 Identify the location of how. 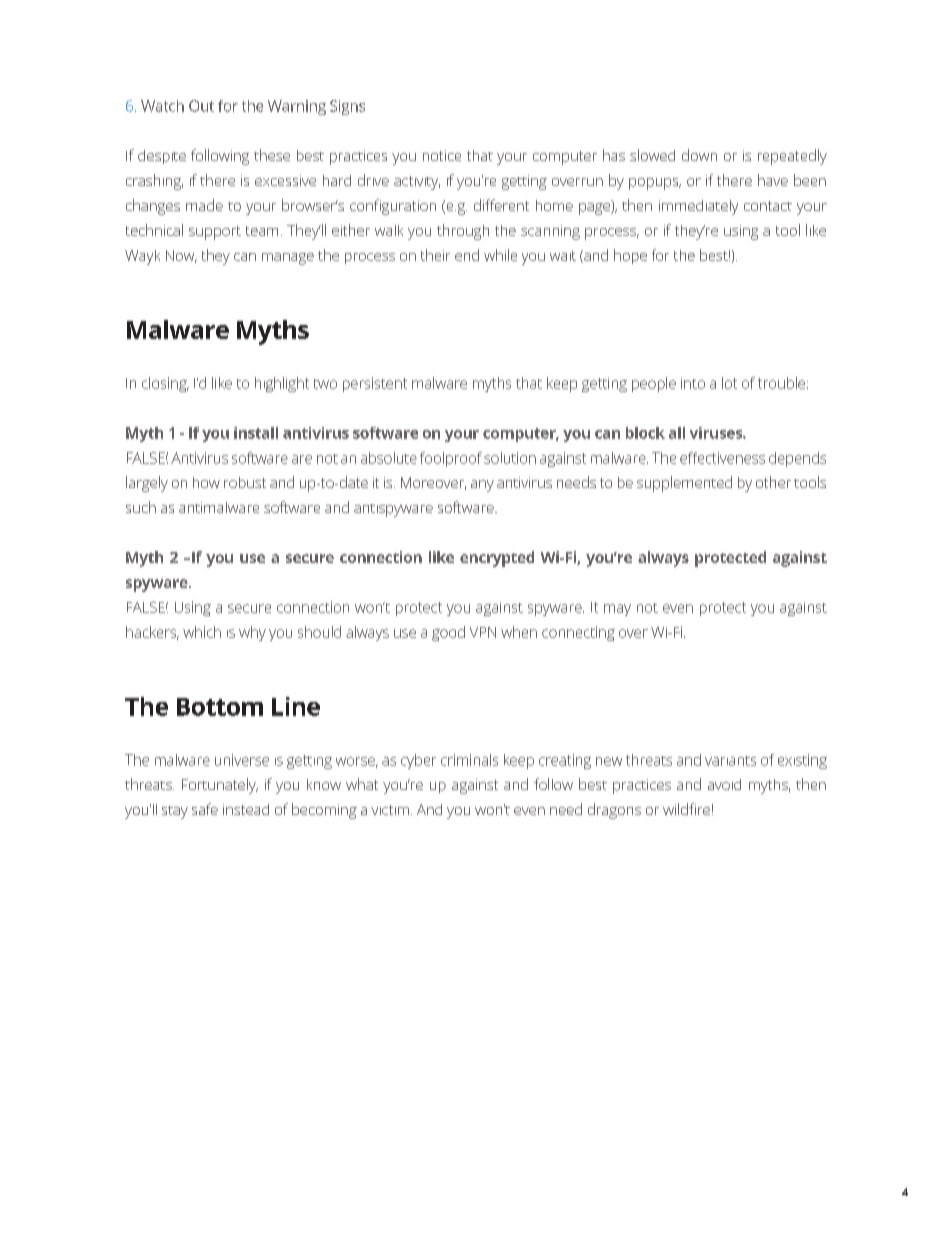
(206, 482).
